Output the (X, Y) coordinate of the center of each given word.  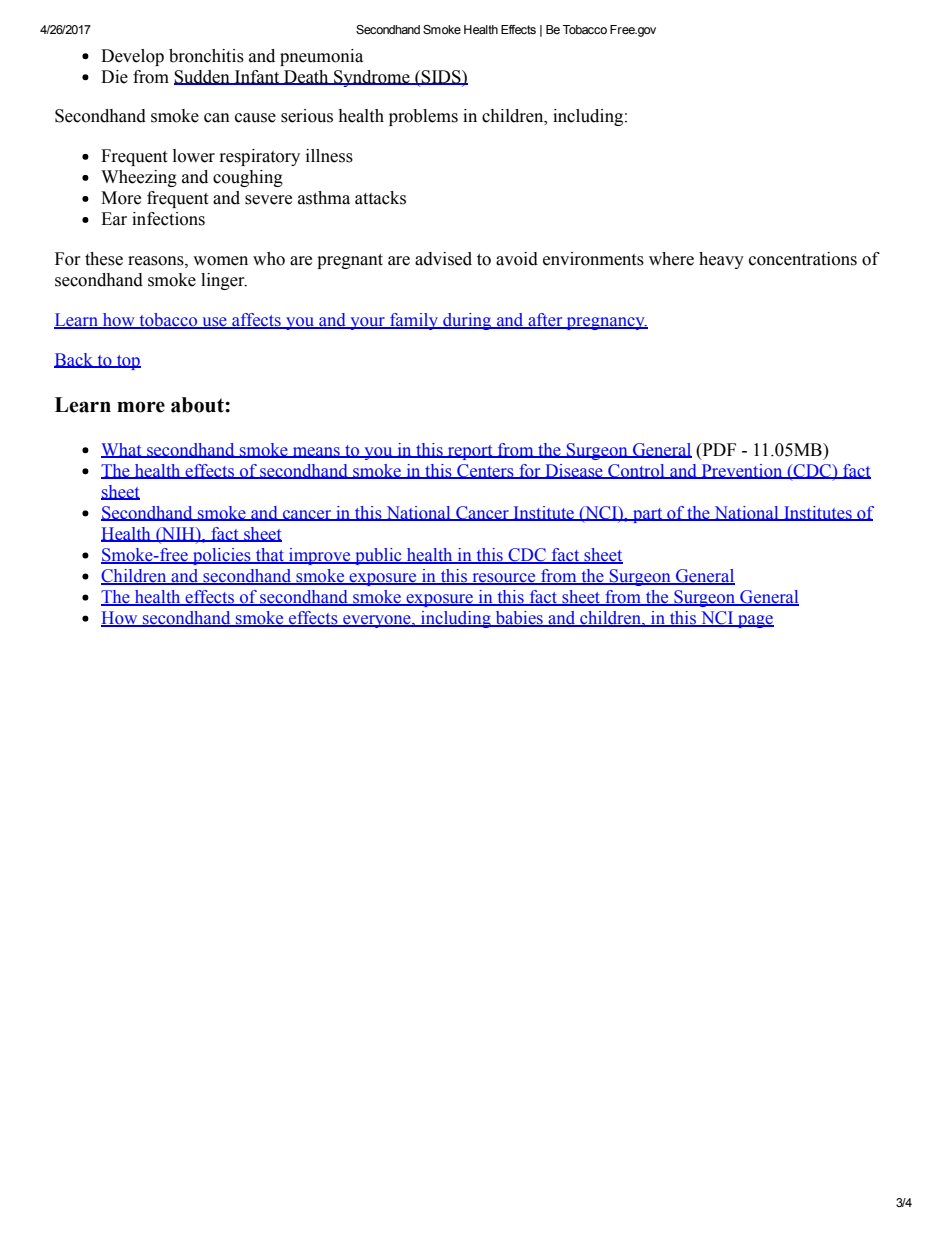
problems (423, 117)
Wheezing (139, 178)
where (671, 259)
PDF (718, 449)
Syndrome (372, 78)
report (470, 452)
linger (224, 281)
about (198, 405)
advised (443, 259)
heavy (721, 260)
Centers (485, 471)
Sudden (203, 77)
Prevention (742, 471)
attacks (380, 198)
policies (222, 556)
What (122, 450)
